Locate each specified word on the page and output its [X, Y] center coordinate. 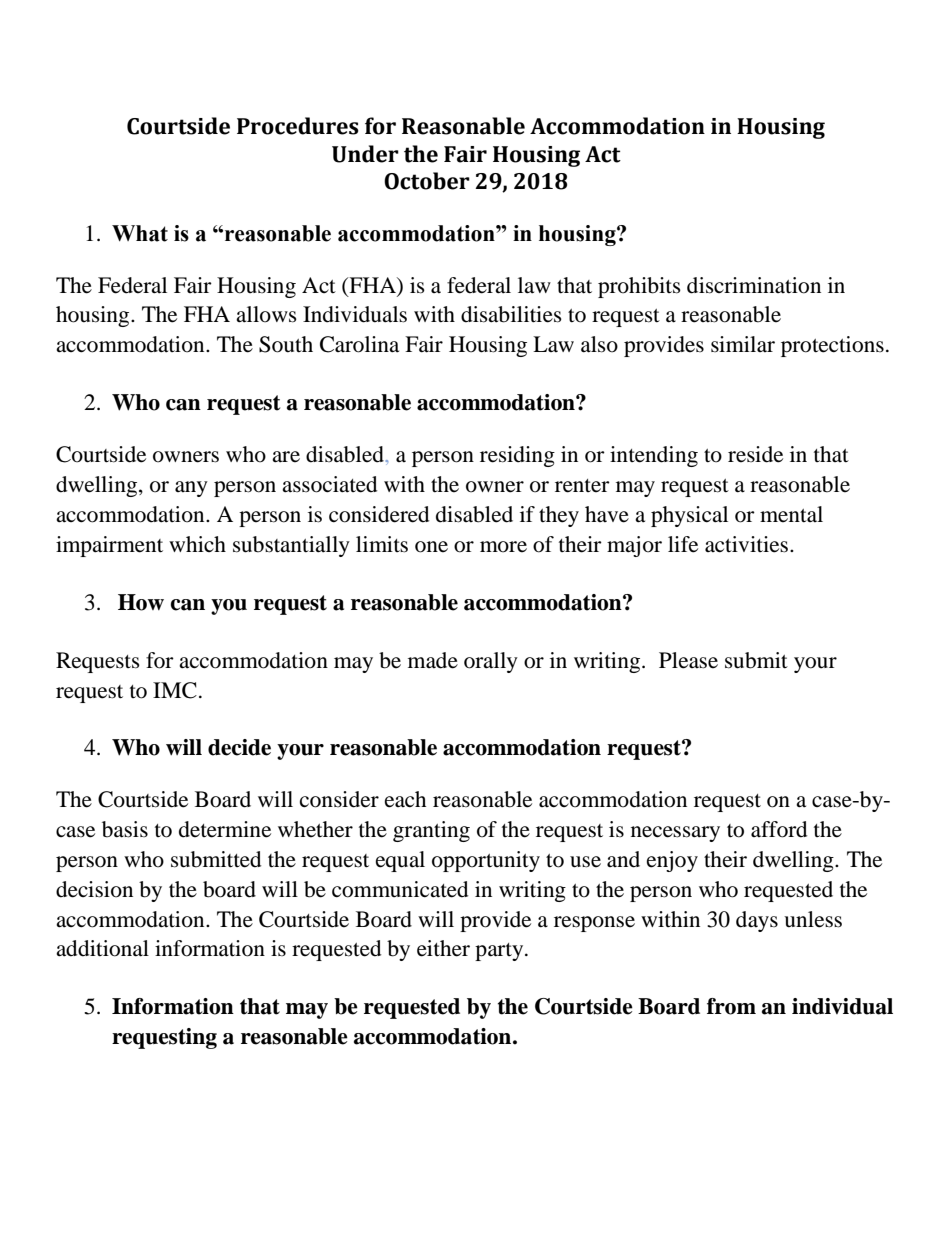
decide [239, 747]
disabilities [511, 314]
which [197, 544]
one [431, 547]
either [443, 948]
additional [102, 948]
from [731, 1006]
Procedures [298, 126]
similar [743, 344]
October [427, 181]
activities [748, 544]
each [405, 799]
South [286, 344]
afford [779, 829]
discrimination [754, 285]
